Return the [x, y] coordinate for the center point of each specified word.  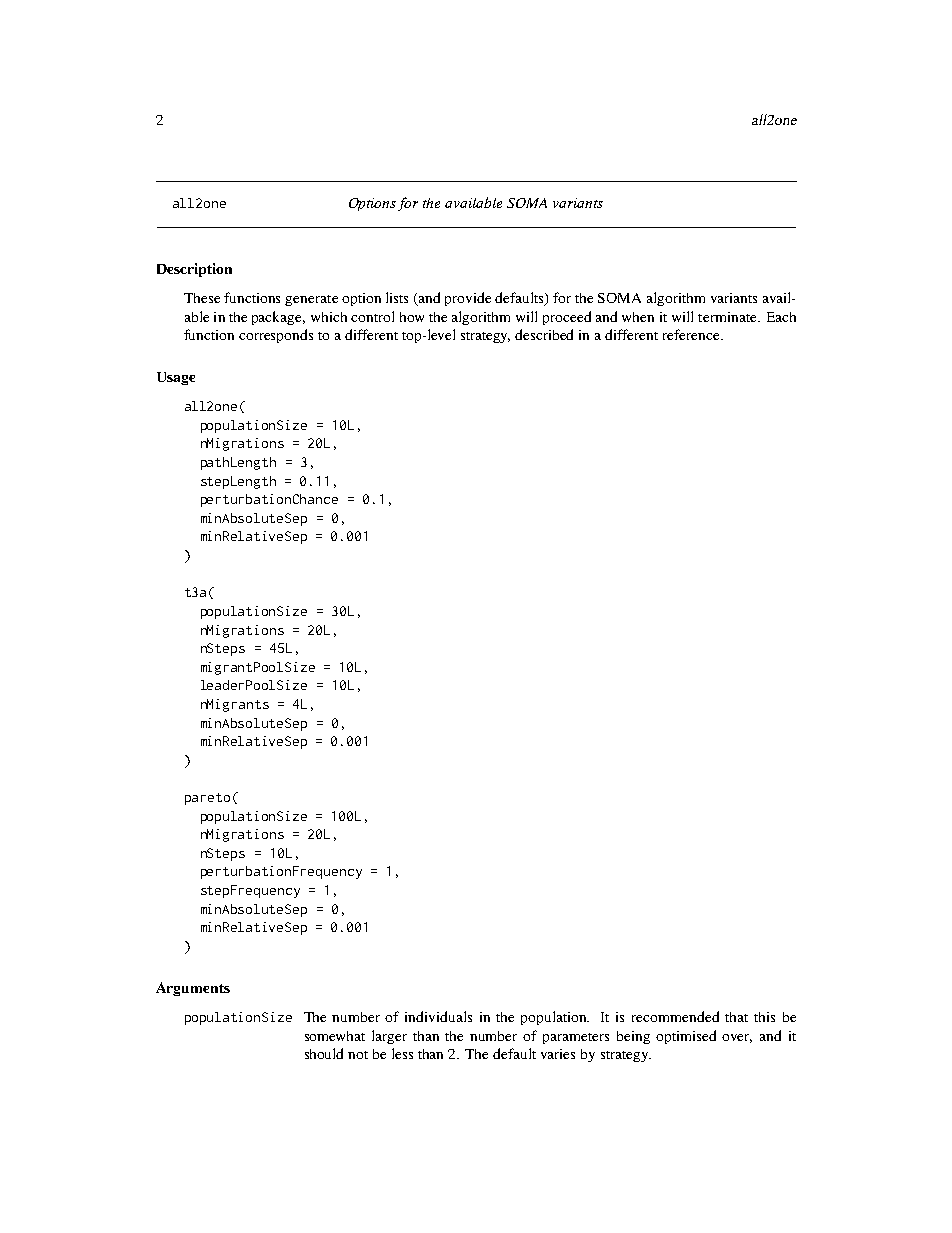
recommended [675, 1016]
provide [468, 299]
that [736, 1017]
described [544, 334]
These [202, 298]
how [412, 317]
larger [389, 1037]
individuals [438, 1016]
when [638, 317]
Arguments [193, 989]
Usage [176, 378]
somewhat [335, 1036]
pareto [207, 799]
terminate [728, 317]
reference [692, 334]
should [324, 1053]
